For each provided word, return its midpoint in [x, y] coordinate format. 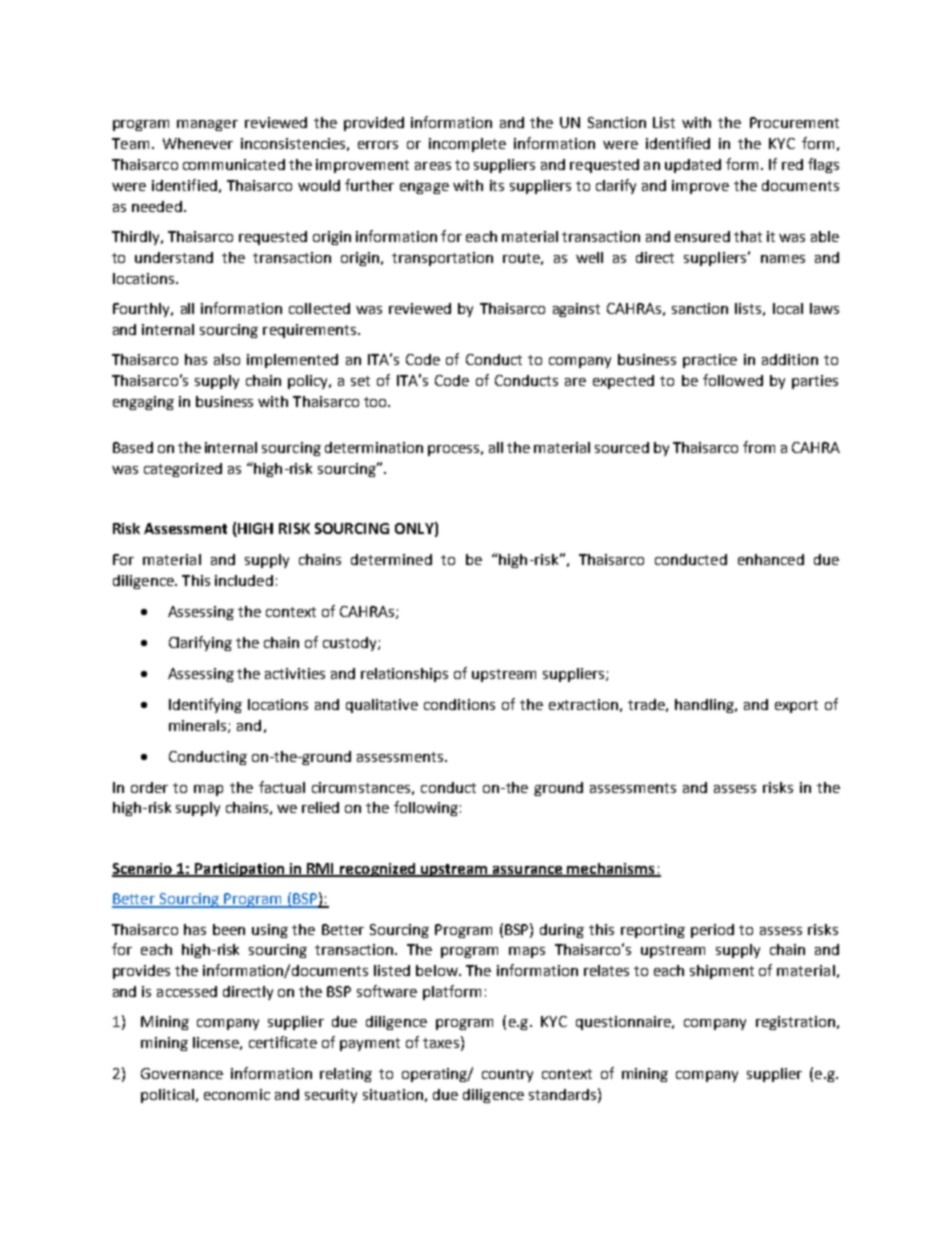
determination [374, 447]
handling [705, 706]
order [149, 787]
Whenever [198, 143]
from [759, 447]
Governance [182, 1073]
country [507, 1075]
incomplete [467, 145]
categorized [183, 470]
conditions [459, 704]
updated [693, 166]
